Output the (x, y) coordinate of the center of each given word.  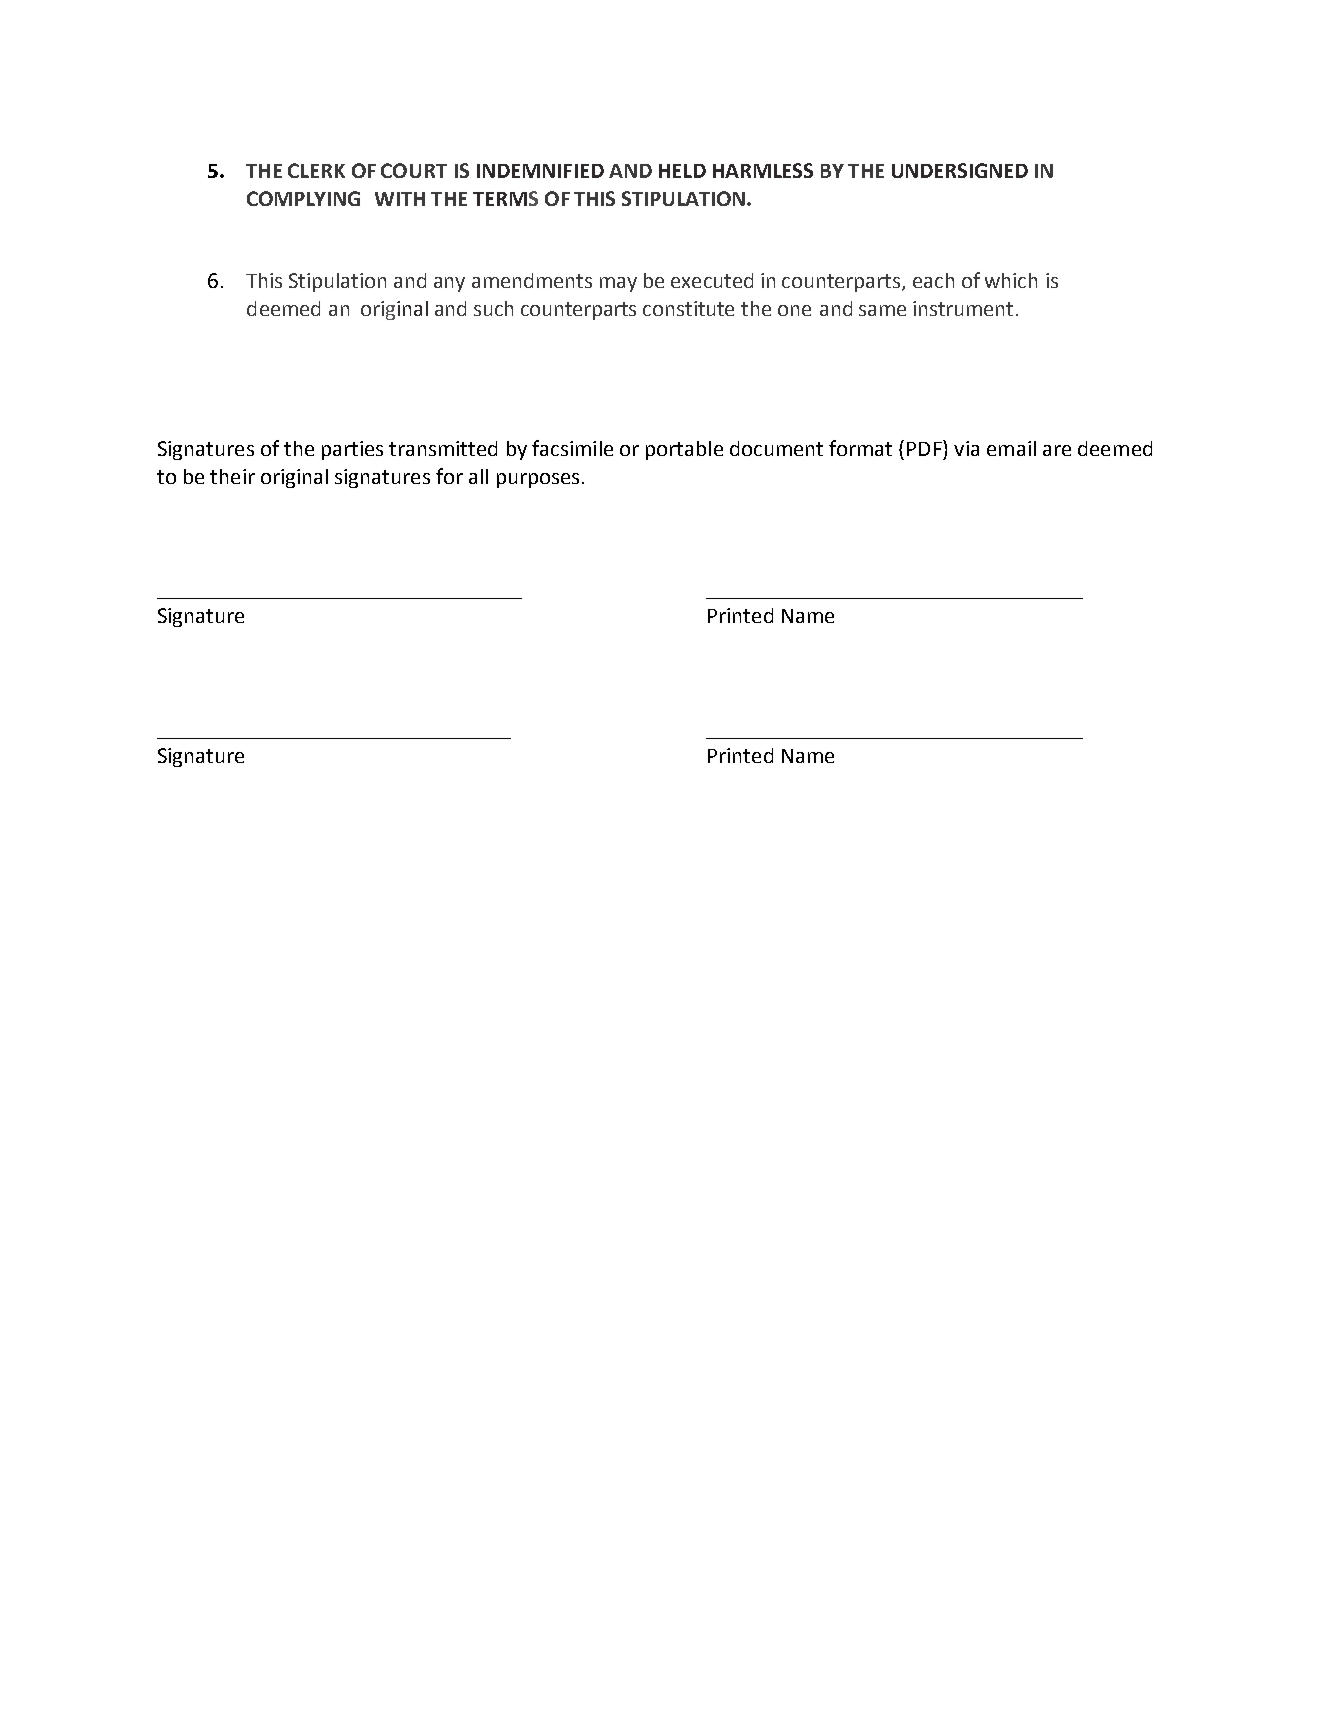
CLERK (316, 170)
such (493, 308)
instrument (965, 308)
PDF (925, 448)
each (933, 280)
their (232, 476)
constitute (688, 308)
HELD (682, 171)
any (449, 284)
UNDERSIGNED (960, 170)
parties (352, 450)
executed (712, 280)
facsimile (572, 448)
